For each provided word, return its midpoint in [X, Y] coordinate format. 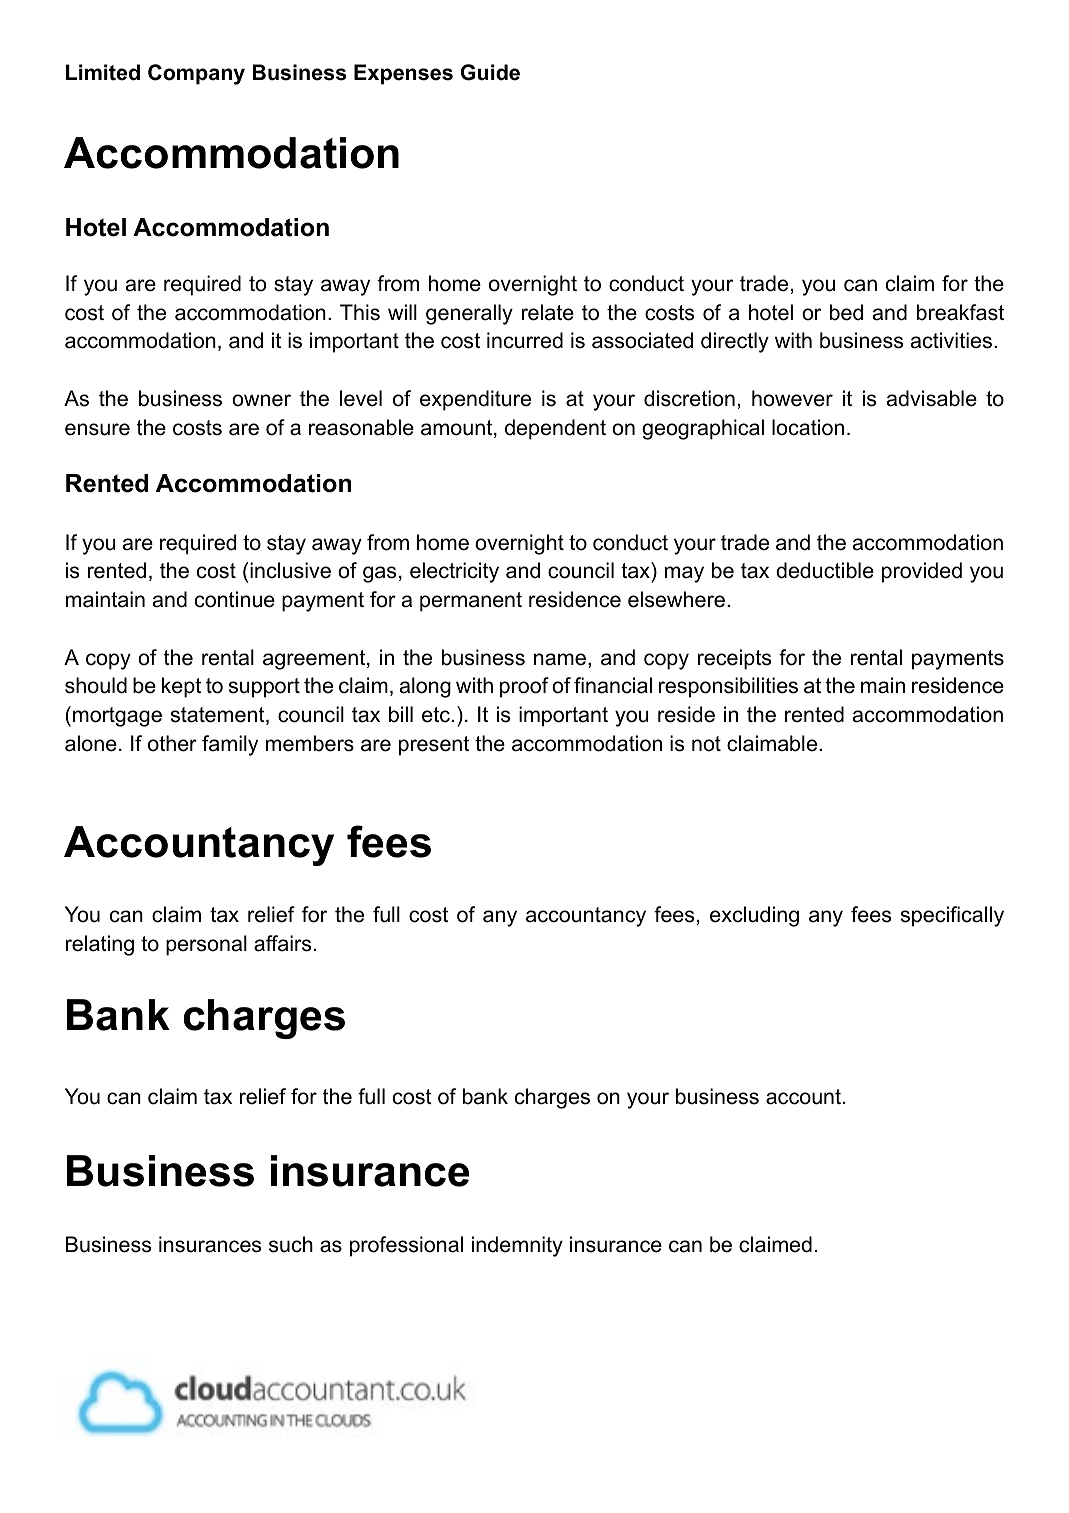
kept [181, 687]
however [792, 398]
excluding [754, 916]
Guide [490, 72]
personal [206, 945]
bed [846, 312]
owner [261, 400]
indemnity [517, 1246]
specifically [952, 916]
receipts [734, 659]
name [560, 659]
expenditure [475, 400]
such [291, 1244]
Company [196, 74]
